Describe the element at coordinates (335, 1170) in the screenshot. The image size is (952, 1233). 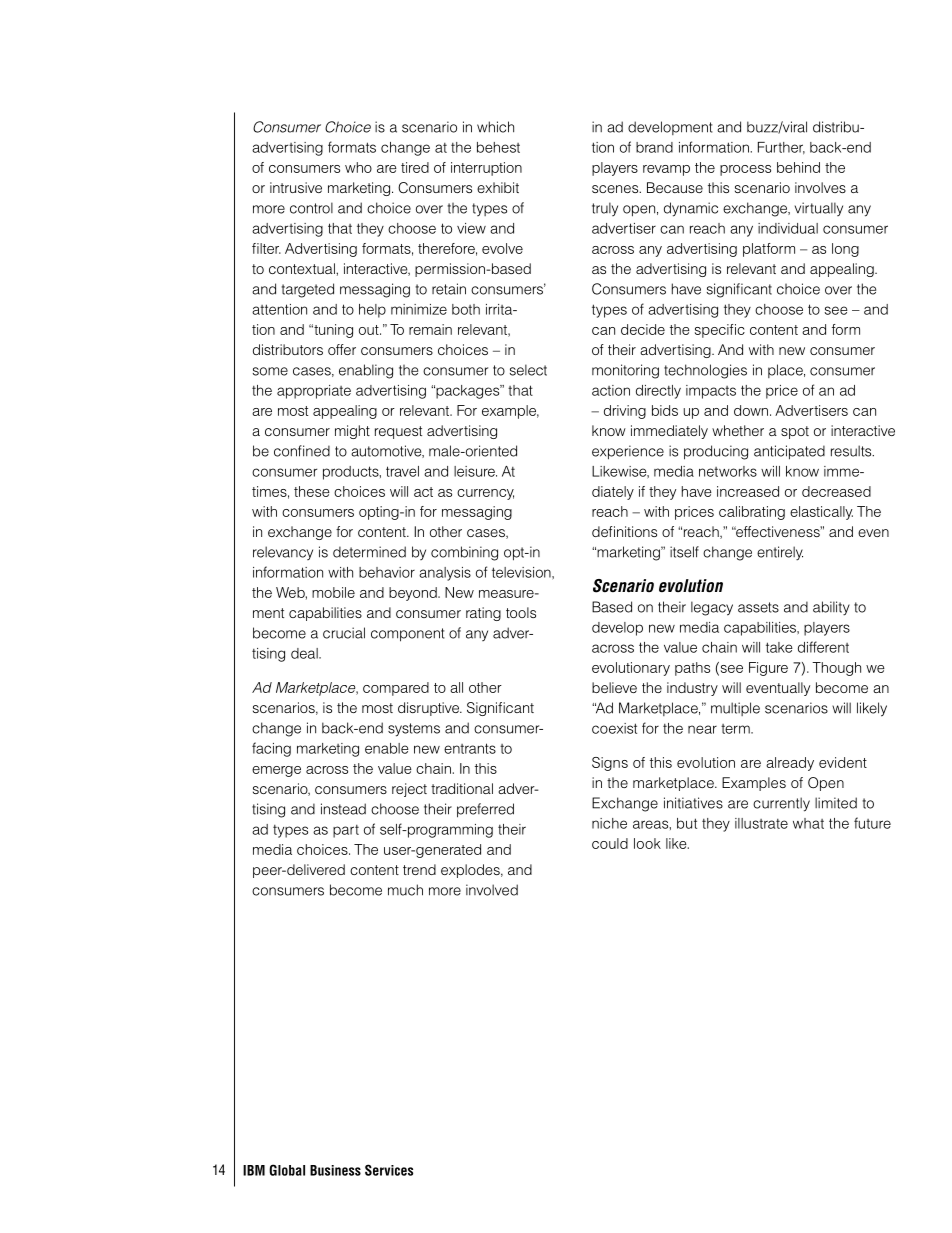
I see `Business` at that location.
